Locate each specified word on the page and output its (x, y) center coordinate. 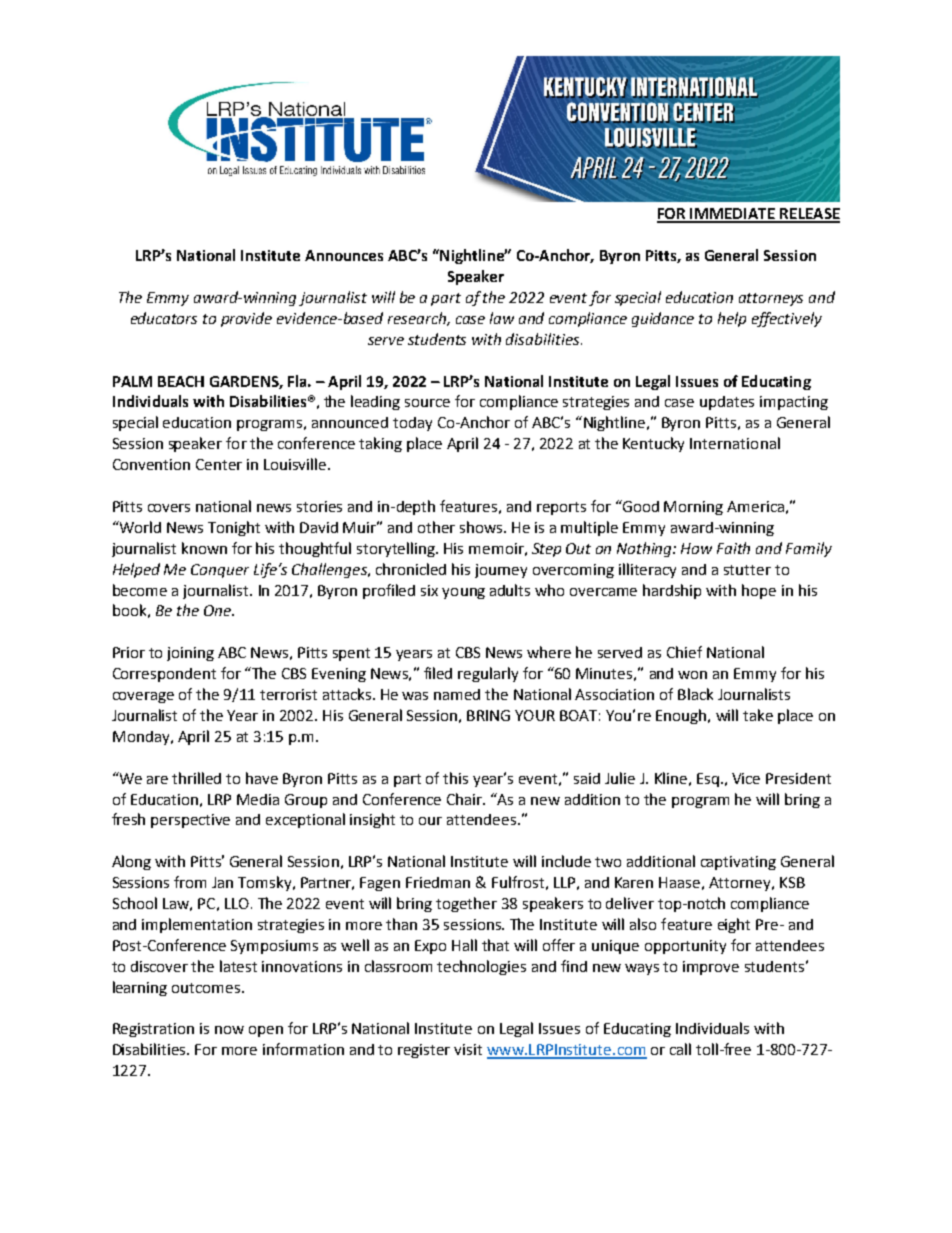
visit (468, 1049)
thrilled (196, 778)
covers (169, 508)
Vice (746, 778)
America (755, 506)
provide (246, 319)
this (455, 778)
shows (482, 527)
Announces (344, 255)
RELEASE (809, 215)
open (266, 1031)
